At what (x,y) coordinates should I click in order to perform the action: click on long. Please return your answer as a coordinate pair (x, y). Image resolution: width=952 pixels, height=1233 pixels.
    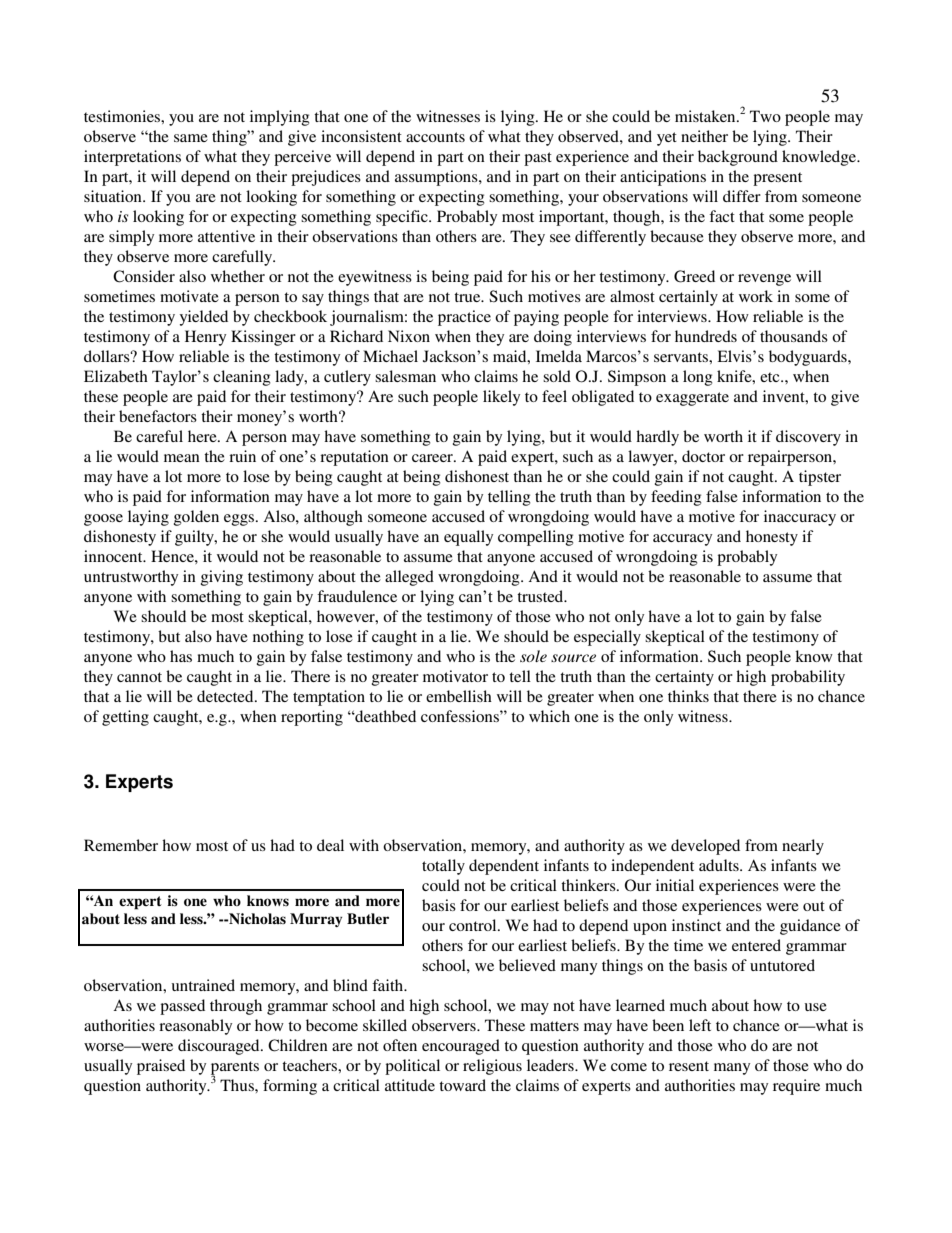
    Looking at the image, I should click on (698, 378).
